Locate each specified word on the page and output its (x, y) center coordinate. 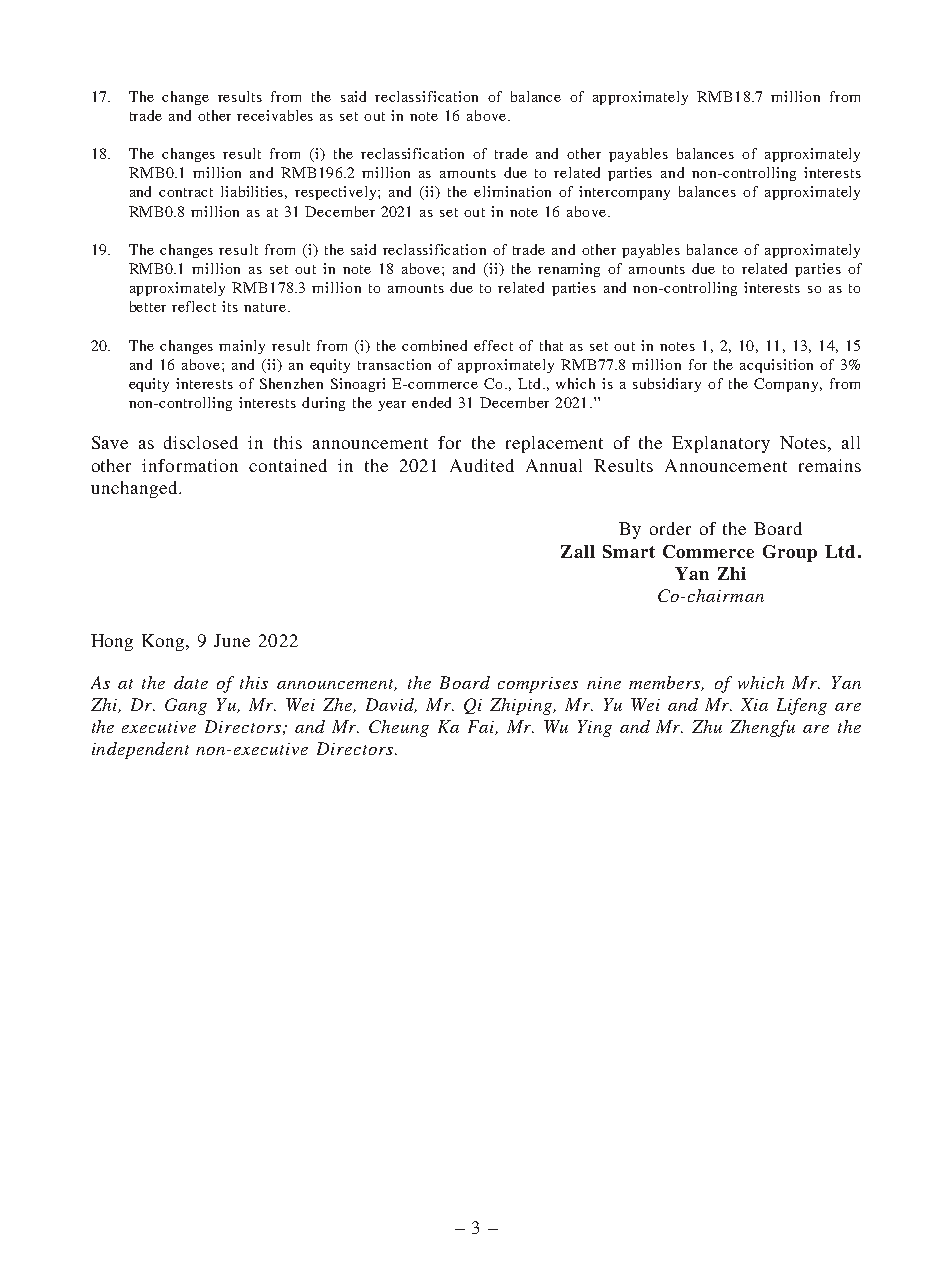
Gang (186, 706)
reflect (194, 306)
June (232, 640)
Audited (482, 465)
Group (790, 553)
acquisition (776, 366)
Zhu (707, 726)
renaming (569, 270)
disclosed (201, 442)
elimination (512, 191)
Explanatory (721, 444)
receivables (275, 115)
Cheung (399, 728)
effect (493, 345)
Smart (629, 551)
